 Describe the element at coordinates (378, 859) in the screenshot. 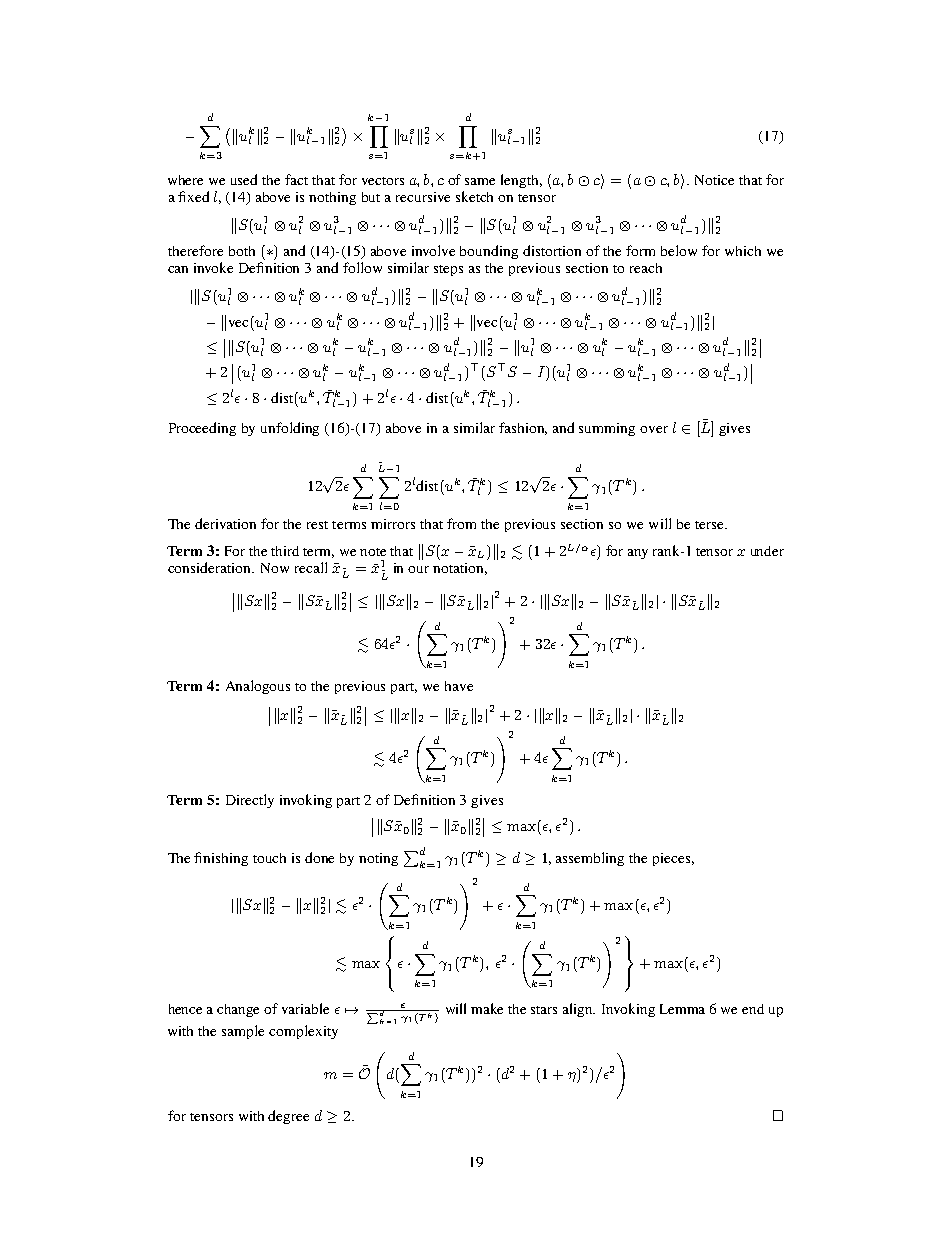

I see `noting` at that location.
